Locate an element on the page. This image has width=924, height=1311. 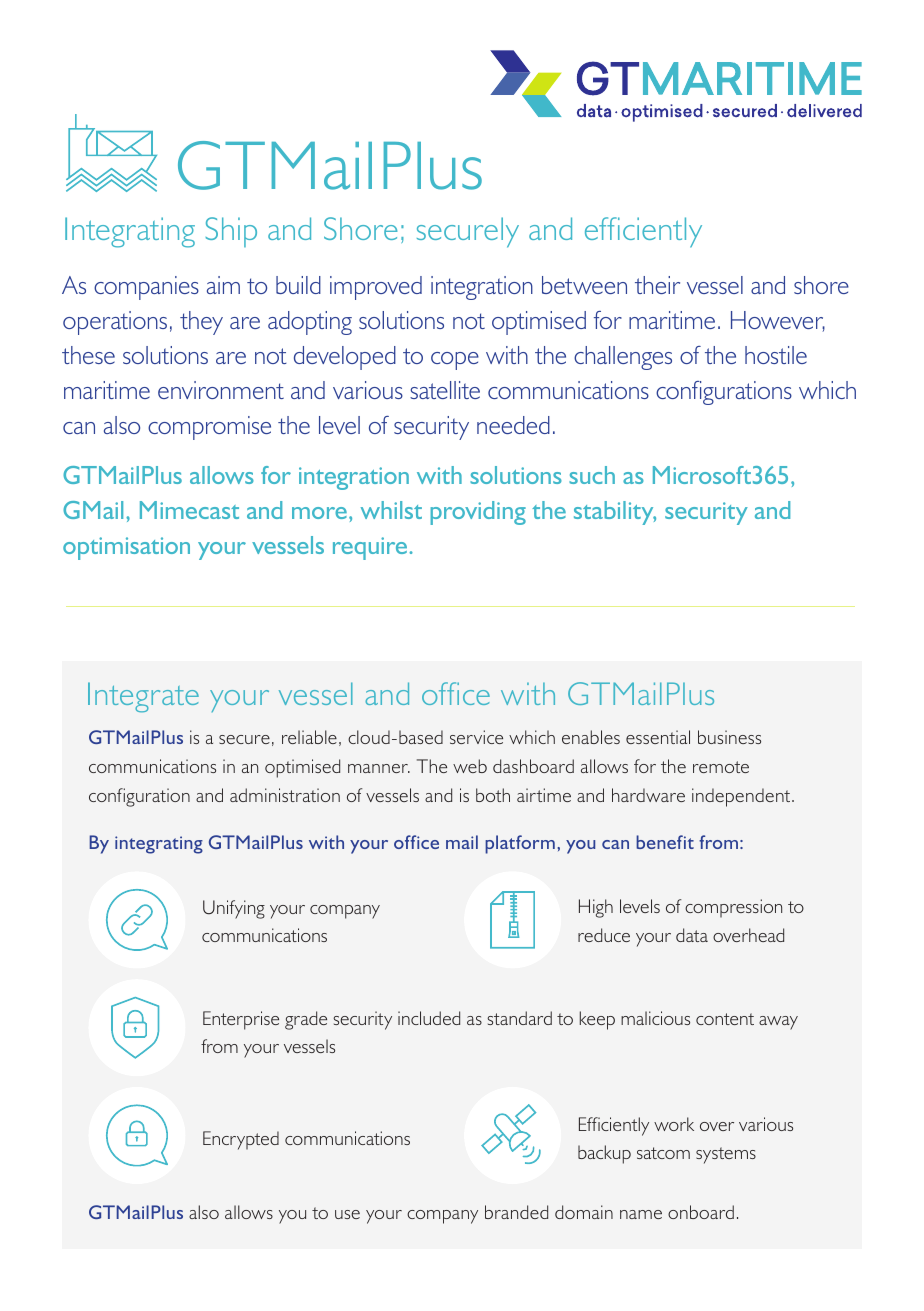
companies is located at coordinates (146, 288).
